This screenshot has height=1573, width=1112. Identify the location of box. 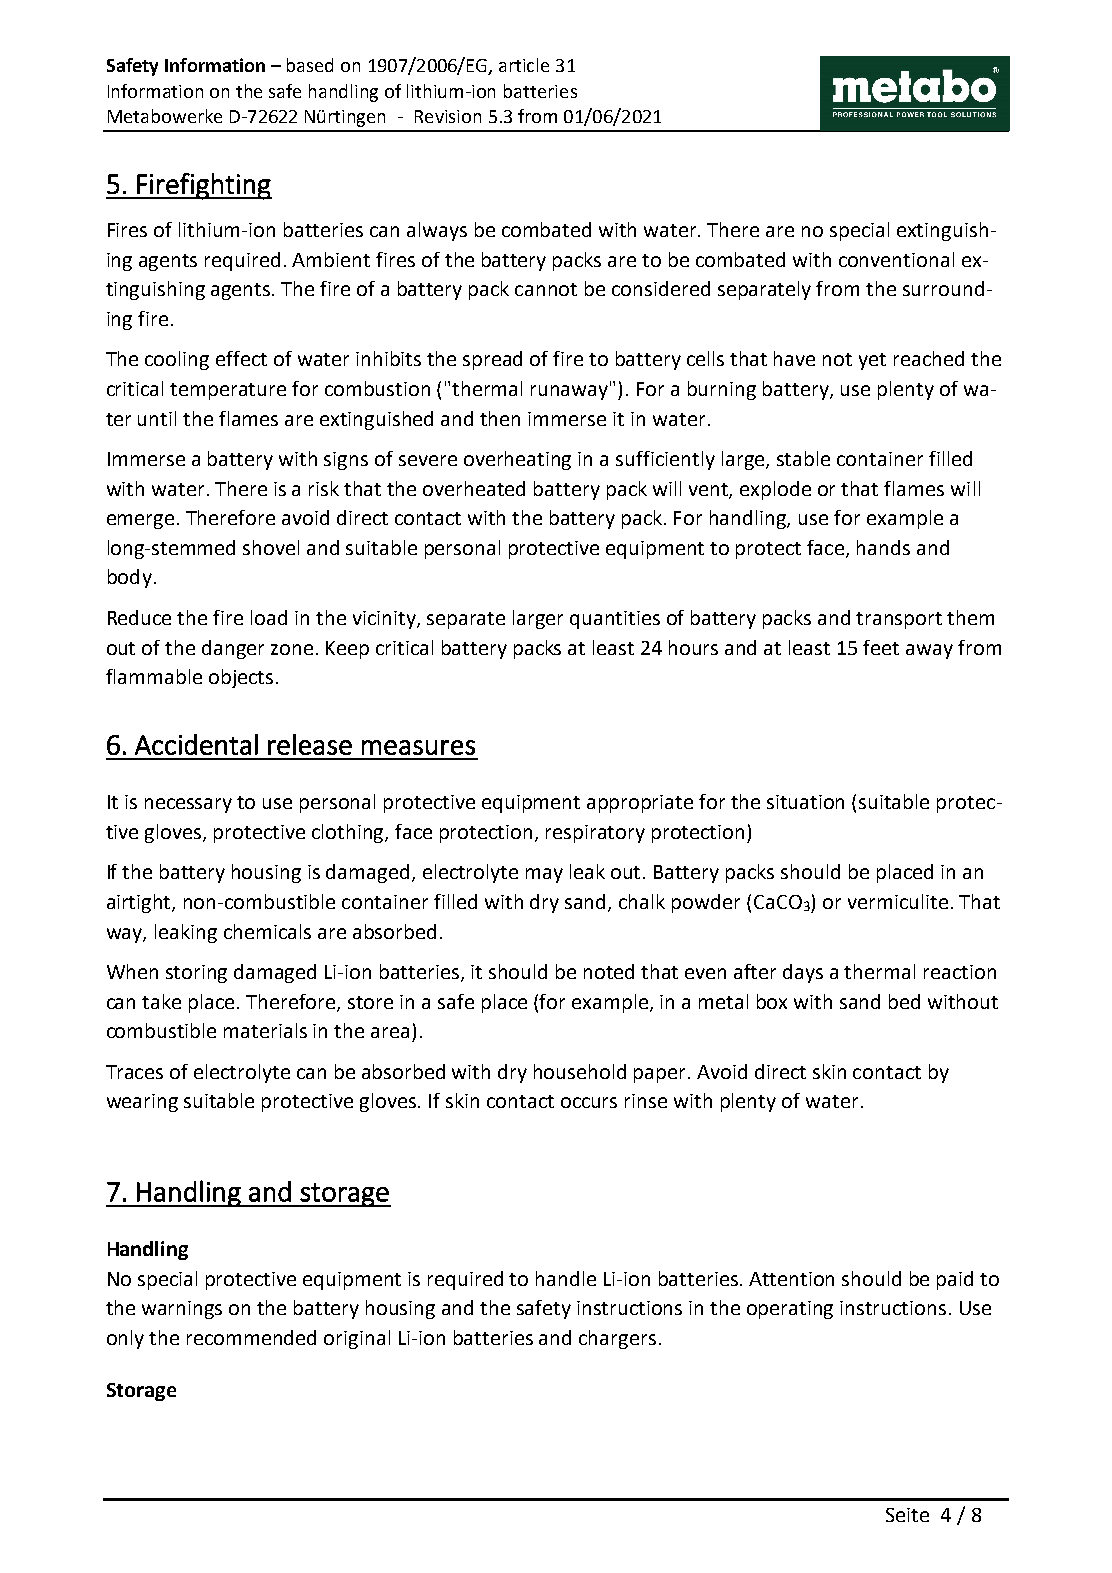
(772, 1001).
